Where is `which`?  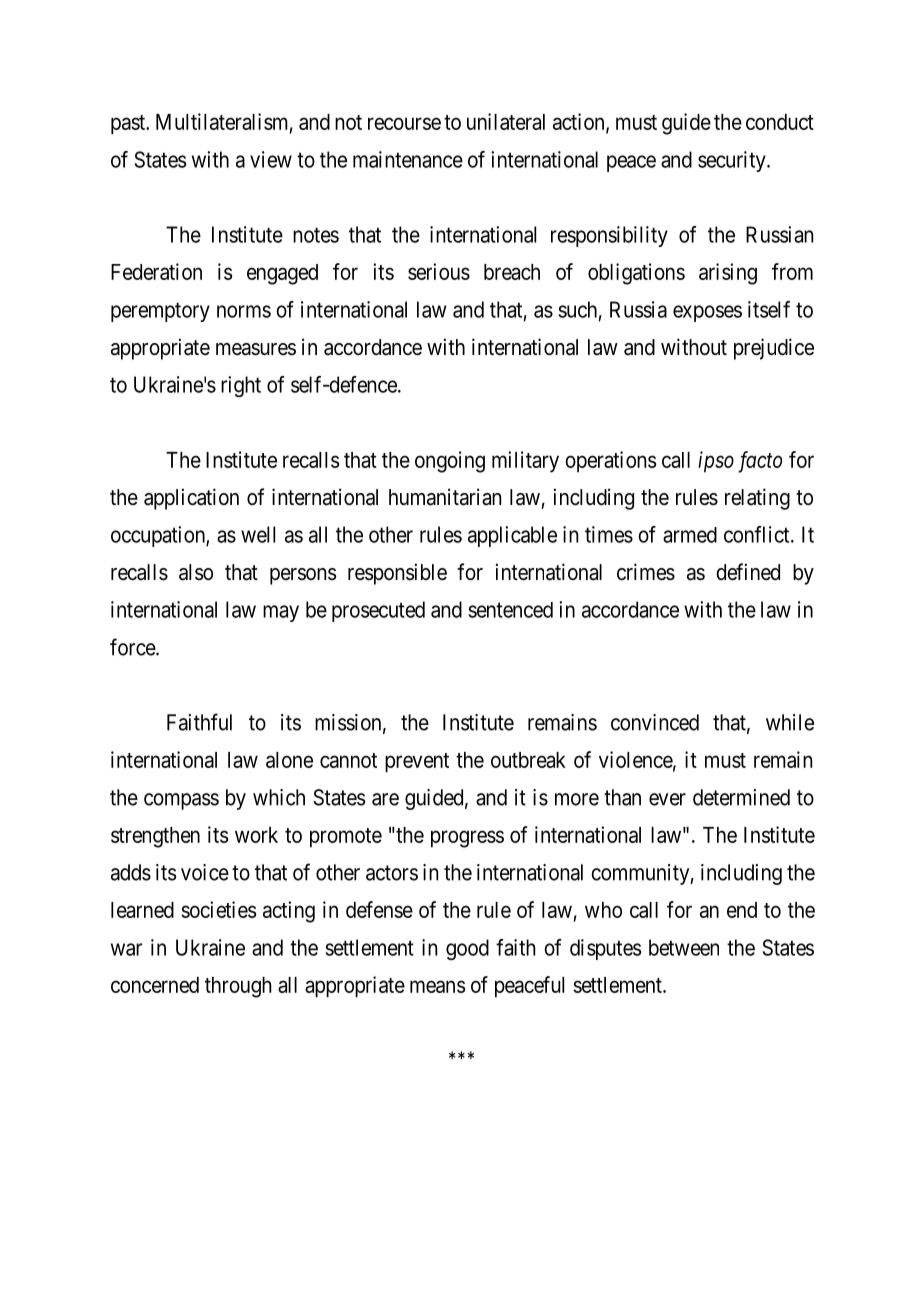
which is located at coordinates (279, 797).
